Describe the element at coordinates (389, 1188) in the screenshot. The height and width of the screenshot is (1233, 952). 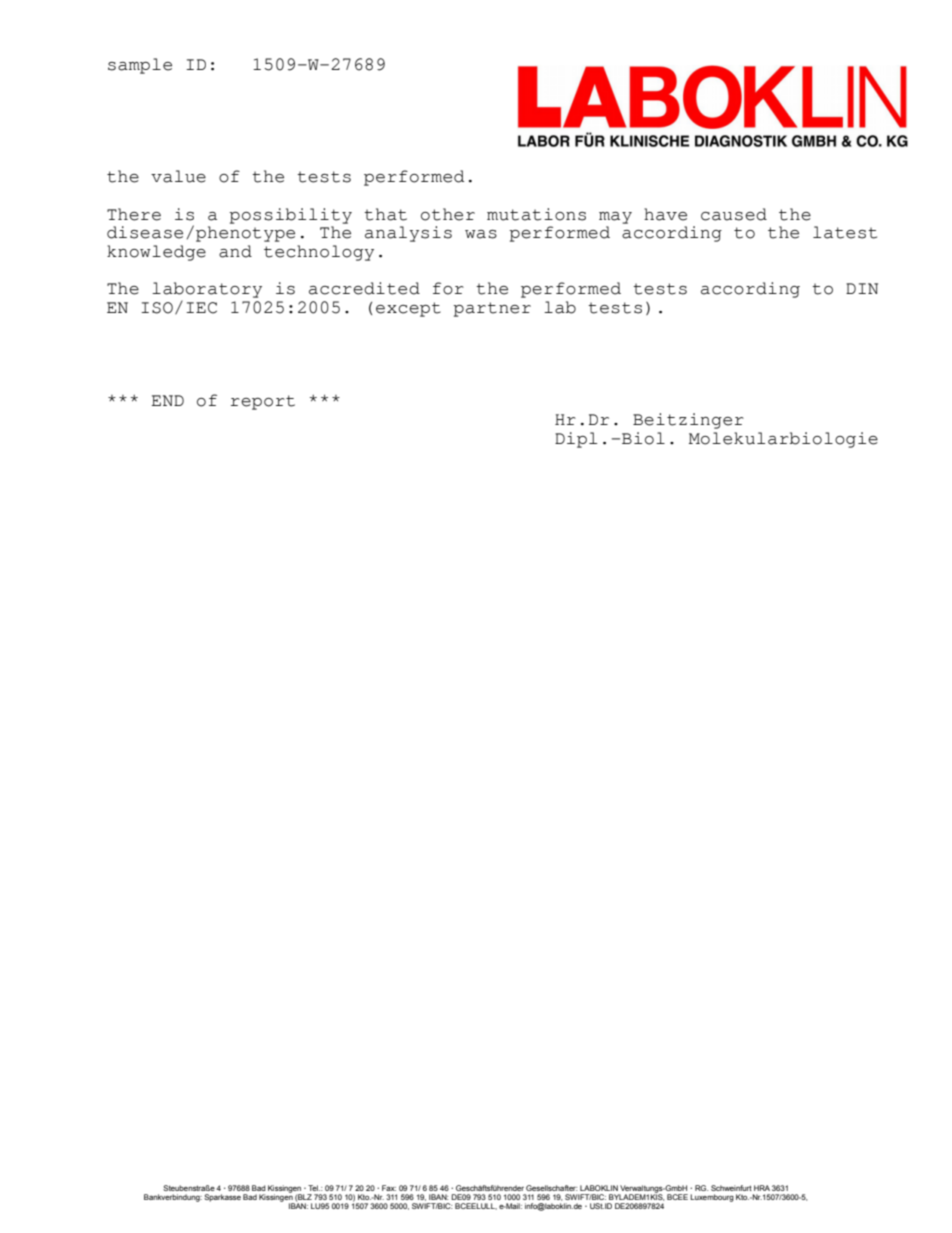
I see `Fax` at that location.
